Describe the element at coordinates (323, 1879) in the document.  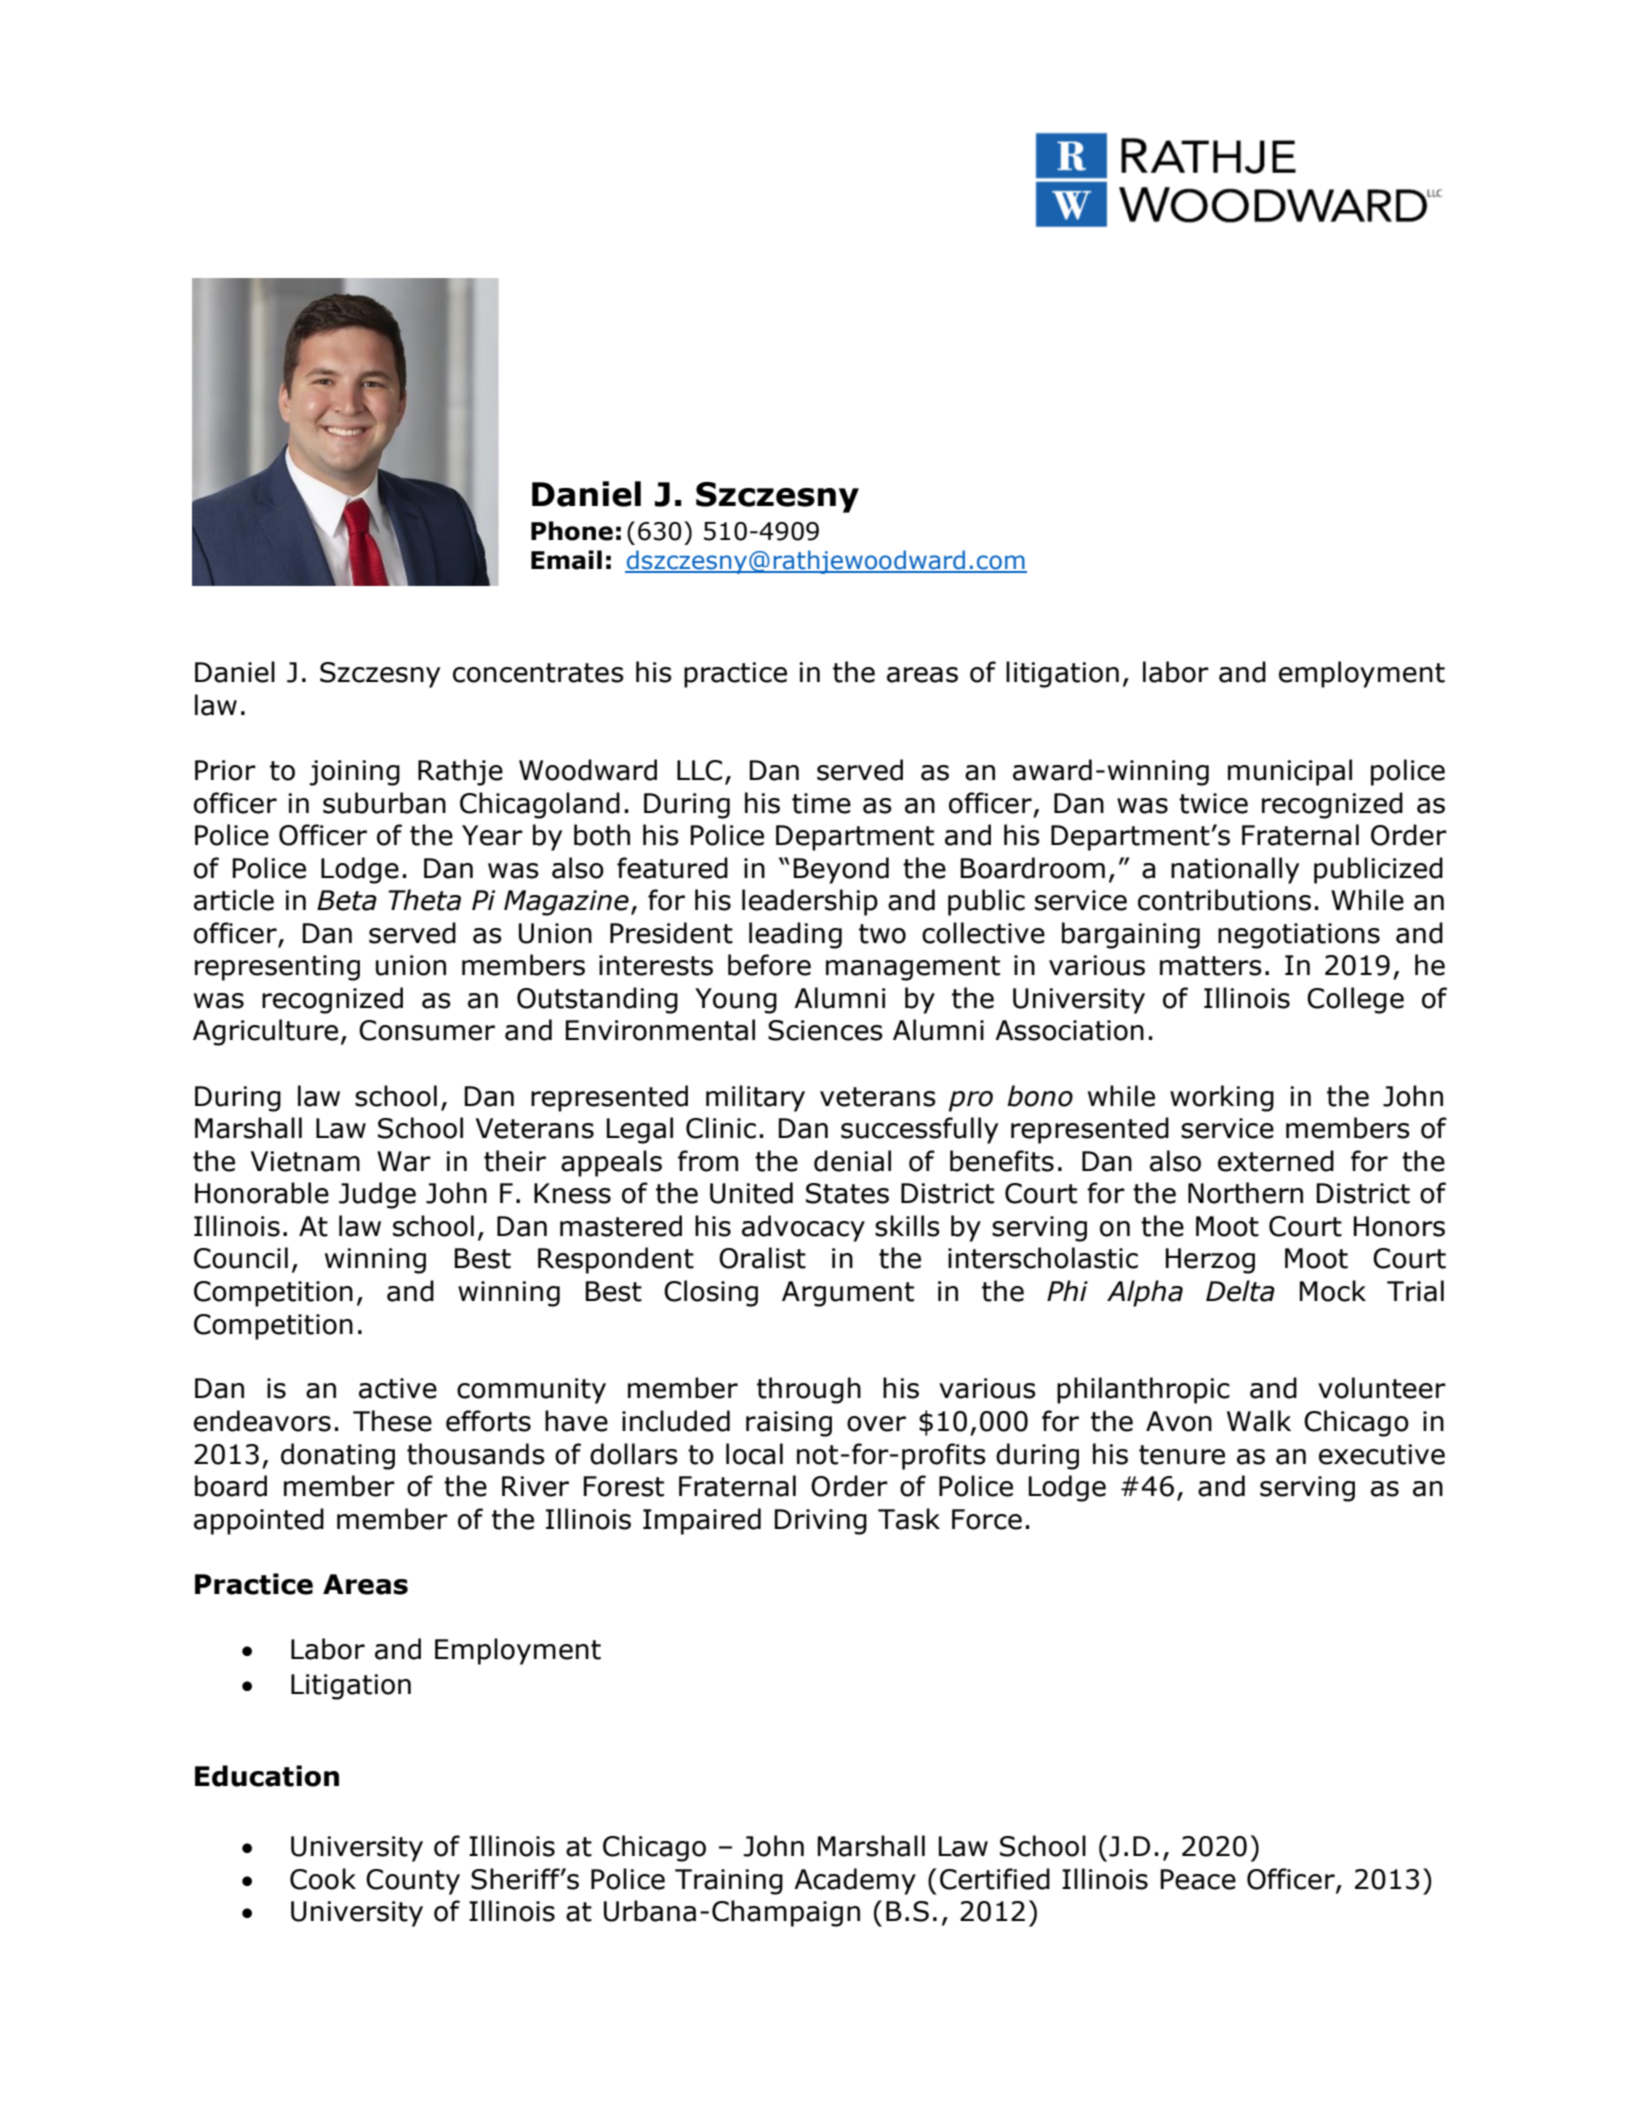
I see `Cook` at that location.
